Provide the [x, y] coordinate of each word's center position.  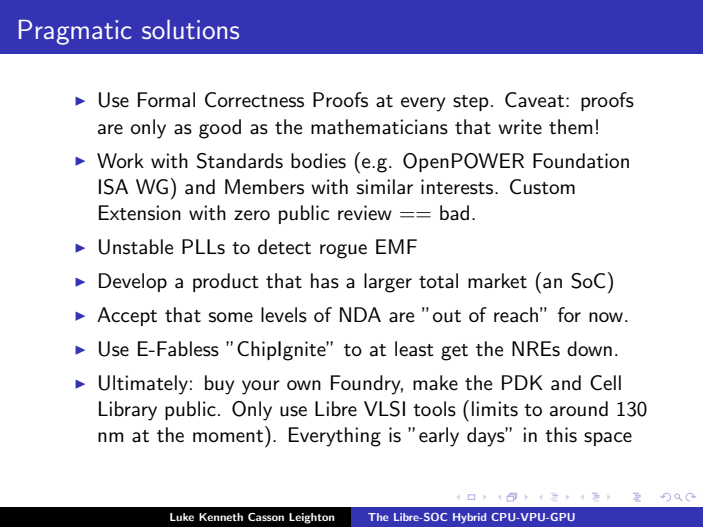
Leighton [312, 518]
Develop [133, 282]
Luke [182, 517]
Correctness [254, 100]
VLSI [384, 409]
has [325, 281]
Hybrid [469, 518]
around [579, 409]
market [497, 281]
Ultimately [143, 385]
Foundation [581, 161]
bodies [318, 161]
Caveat [536, 100]
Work [120, 160]
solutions [190, 29]
